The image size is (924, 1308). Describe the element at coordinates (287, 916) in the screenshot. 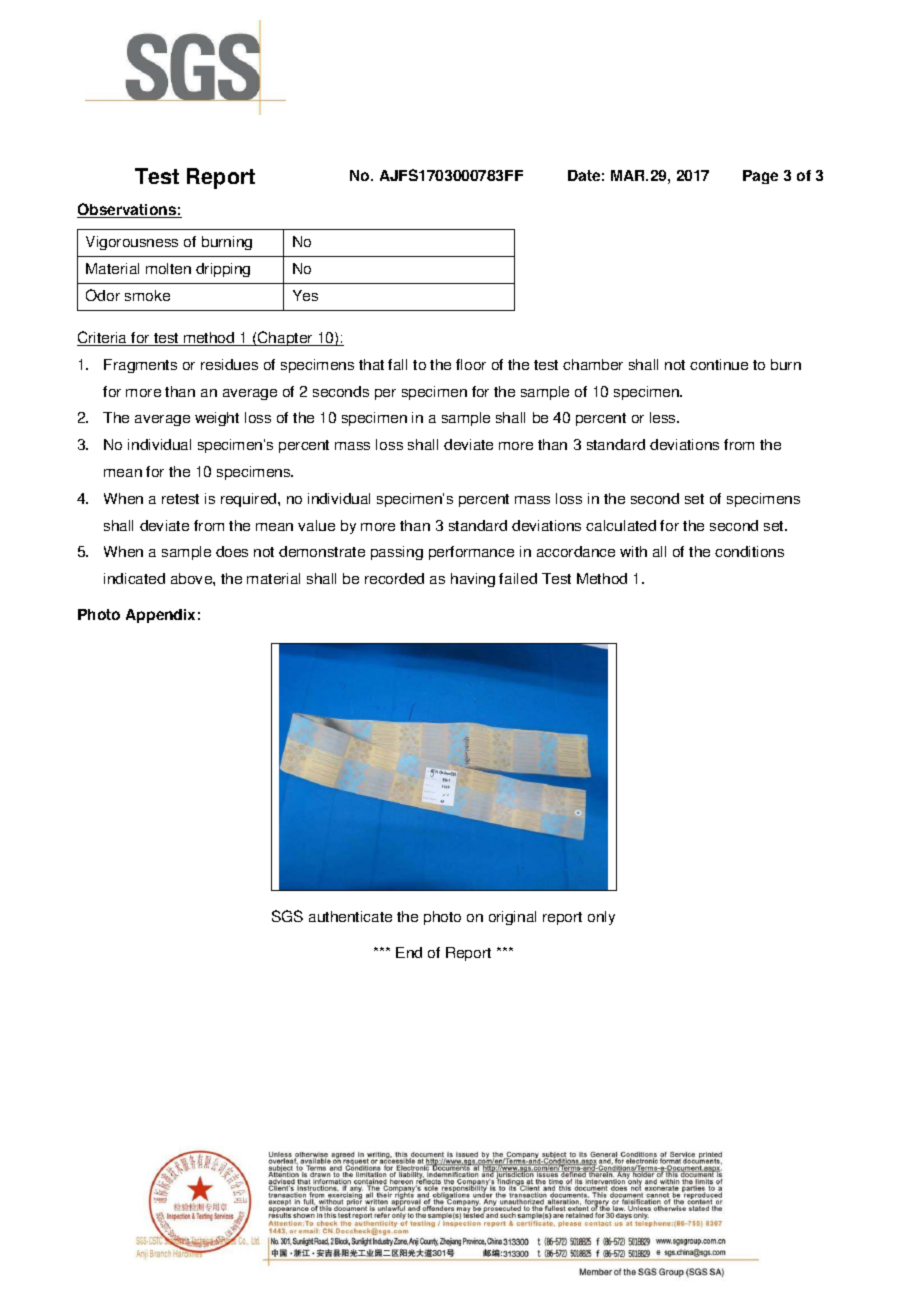

I see `SGS` at that location.
